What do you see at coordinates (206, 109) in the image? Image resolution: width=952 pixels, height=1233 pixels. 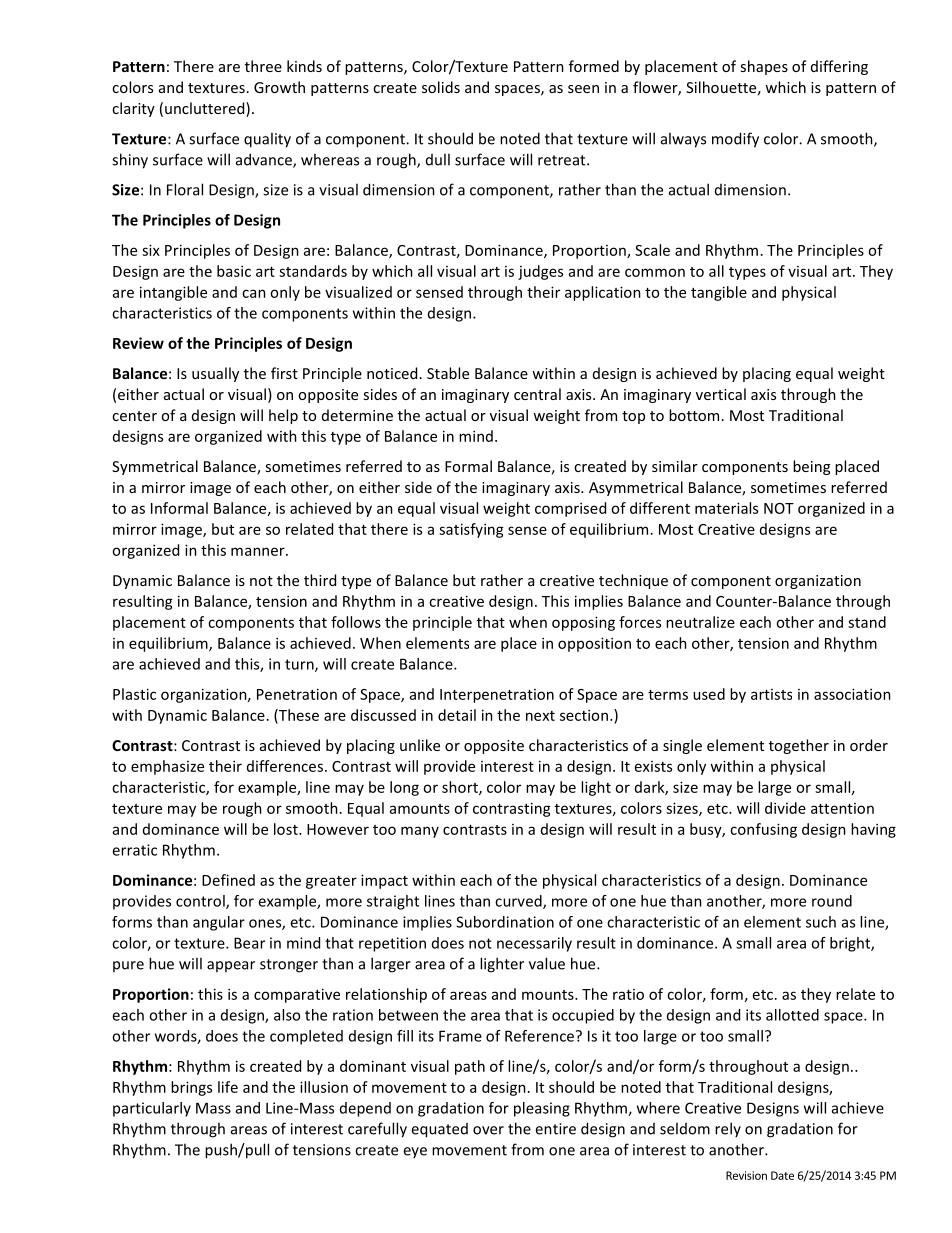 I see `uncluttered` at bounding box center [206, 109].
